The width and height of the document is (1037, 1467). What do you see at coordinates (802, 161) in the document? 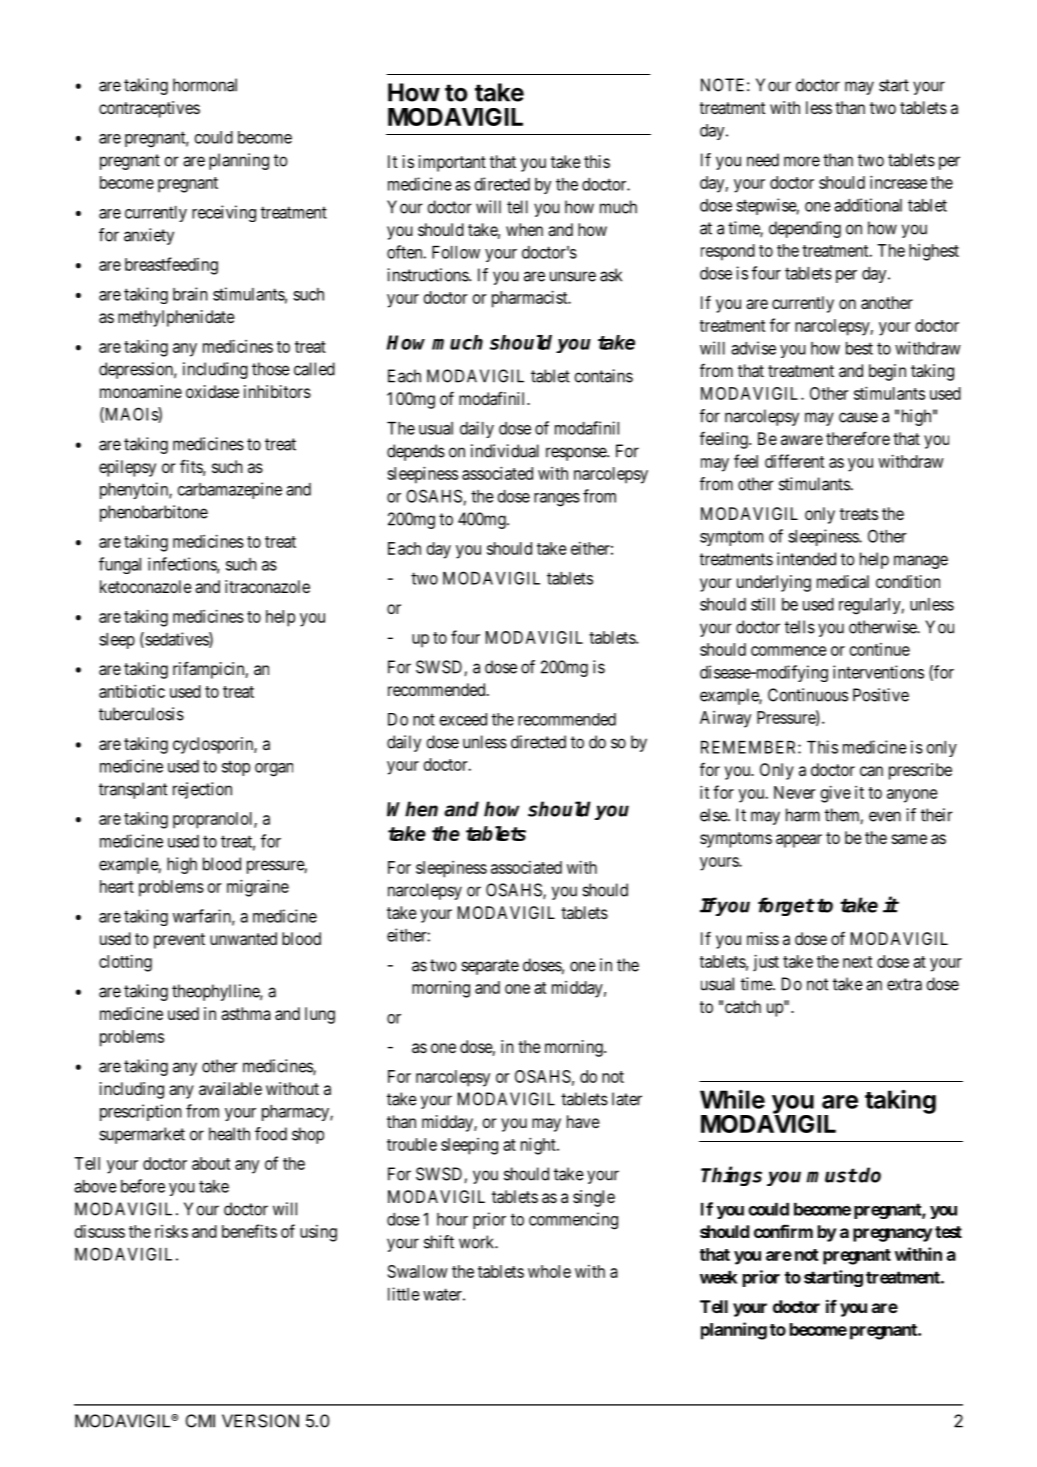
I see `more` at bounding box center [802, 161].
